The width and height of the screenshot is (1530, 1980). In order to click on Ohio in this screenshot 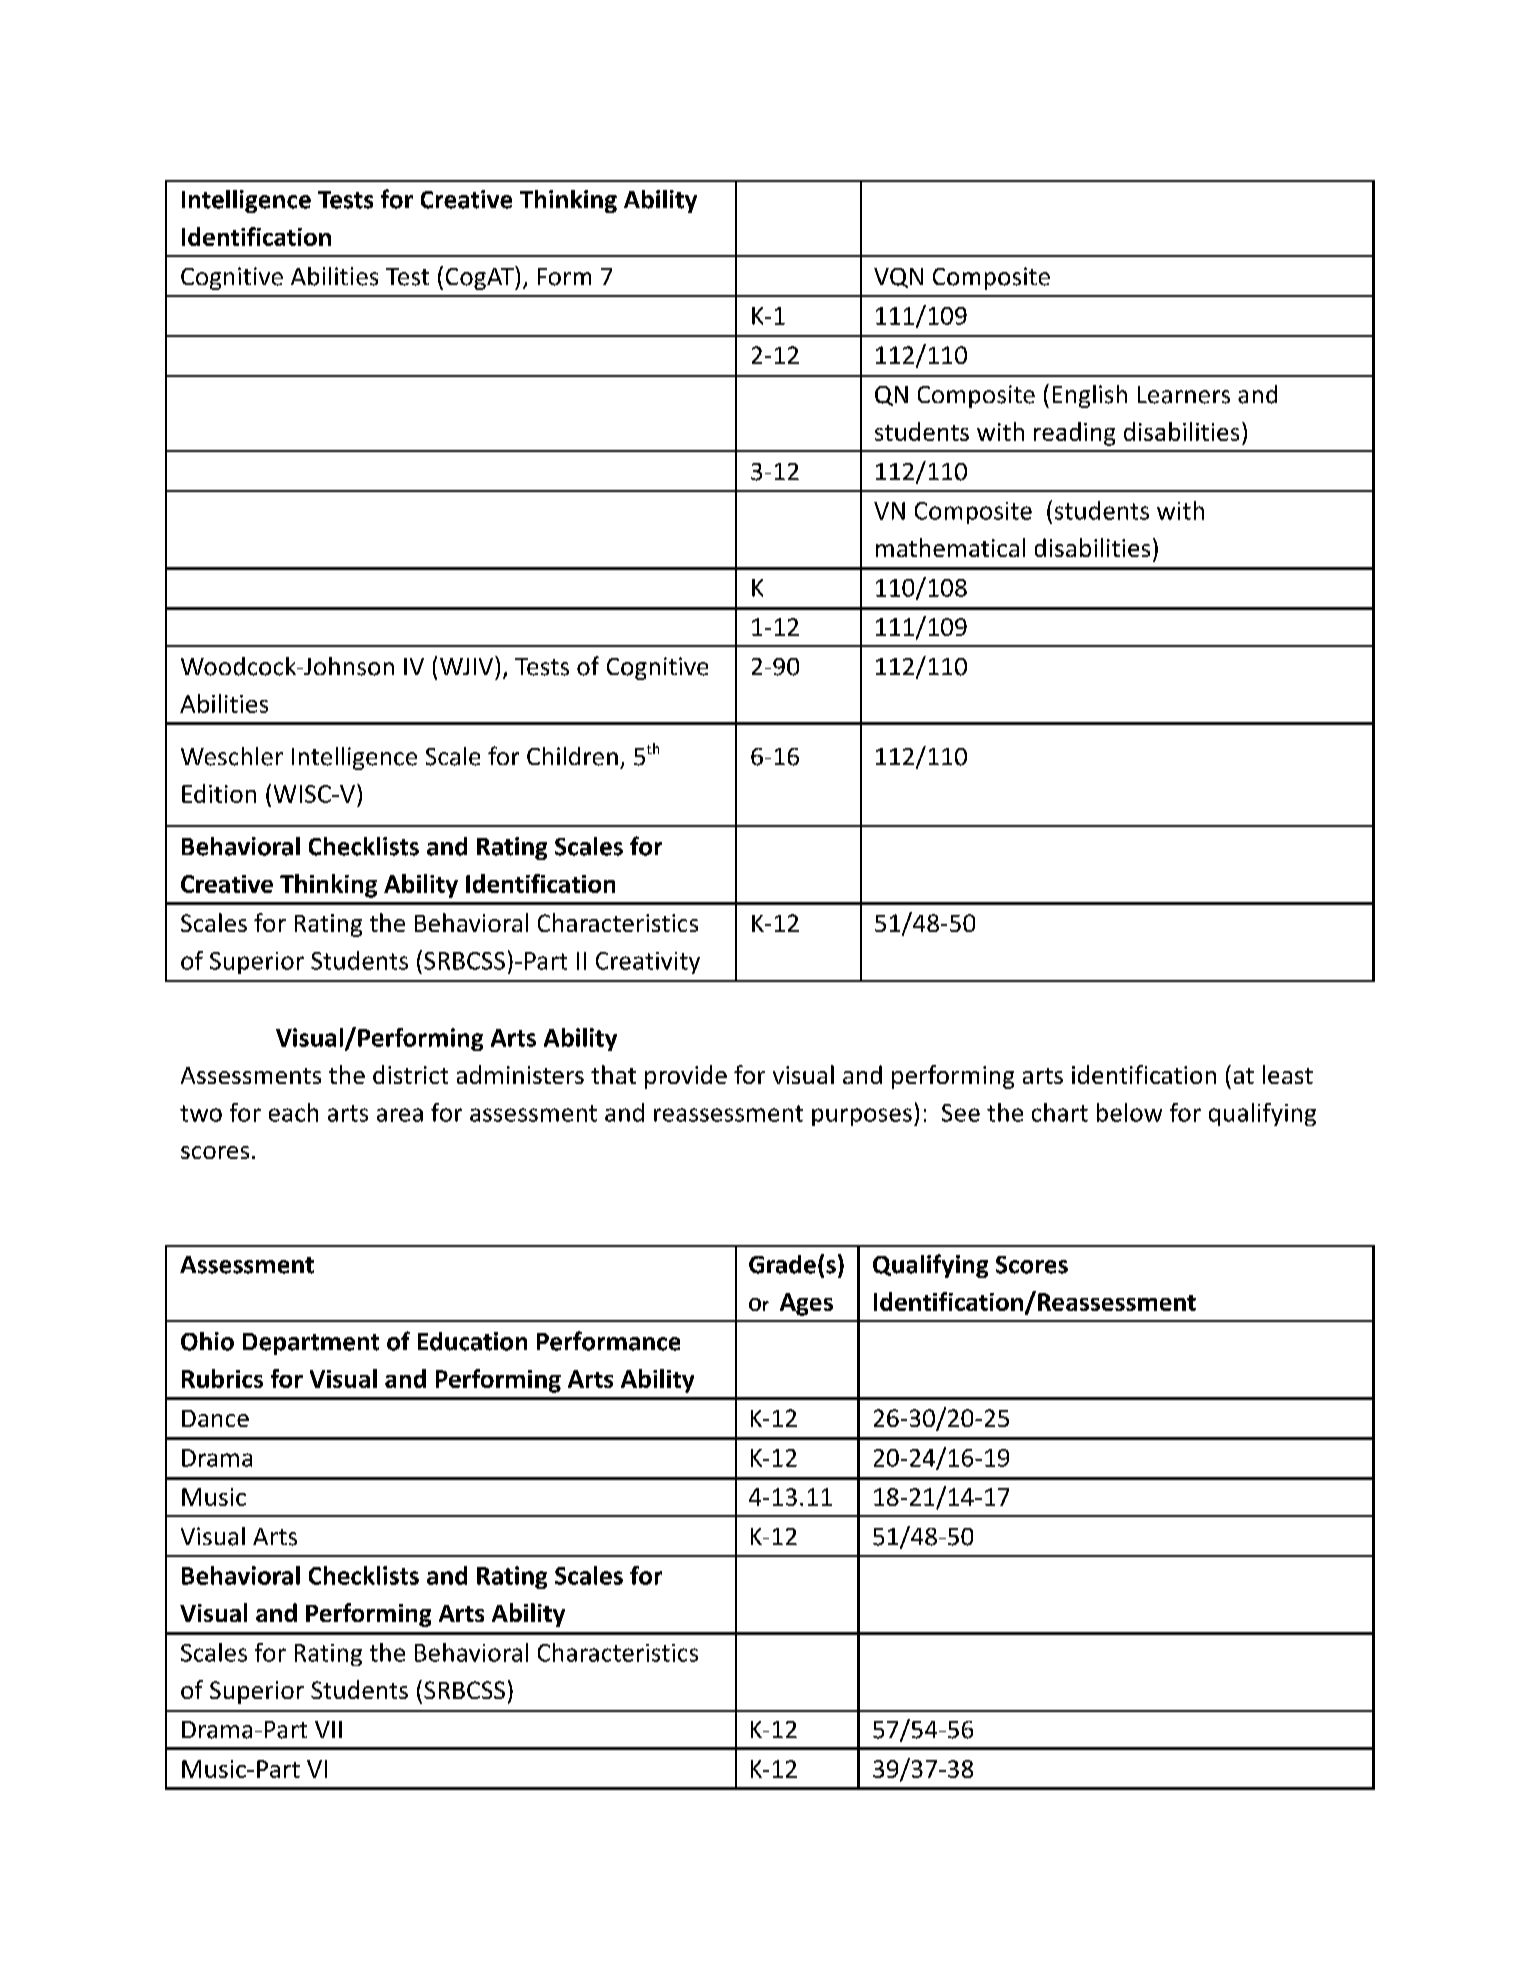, I will do `click(207, 1341)`.
